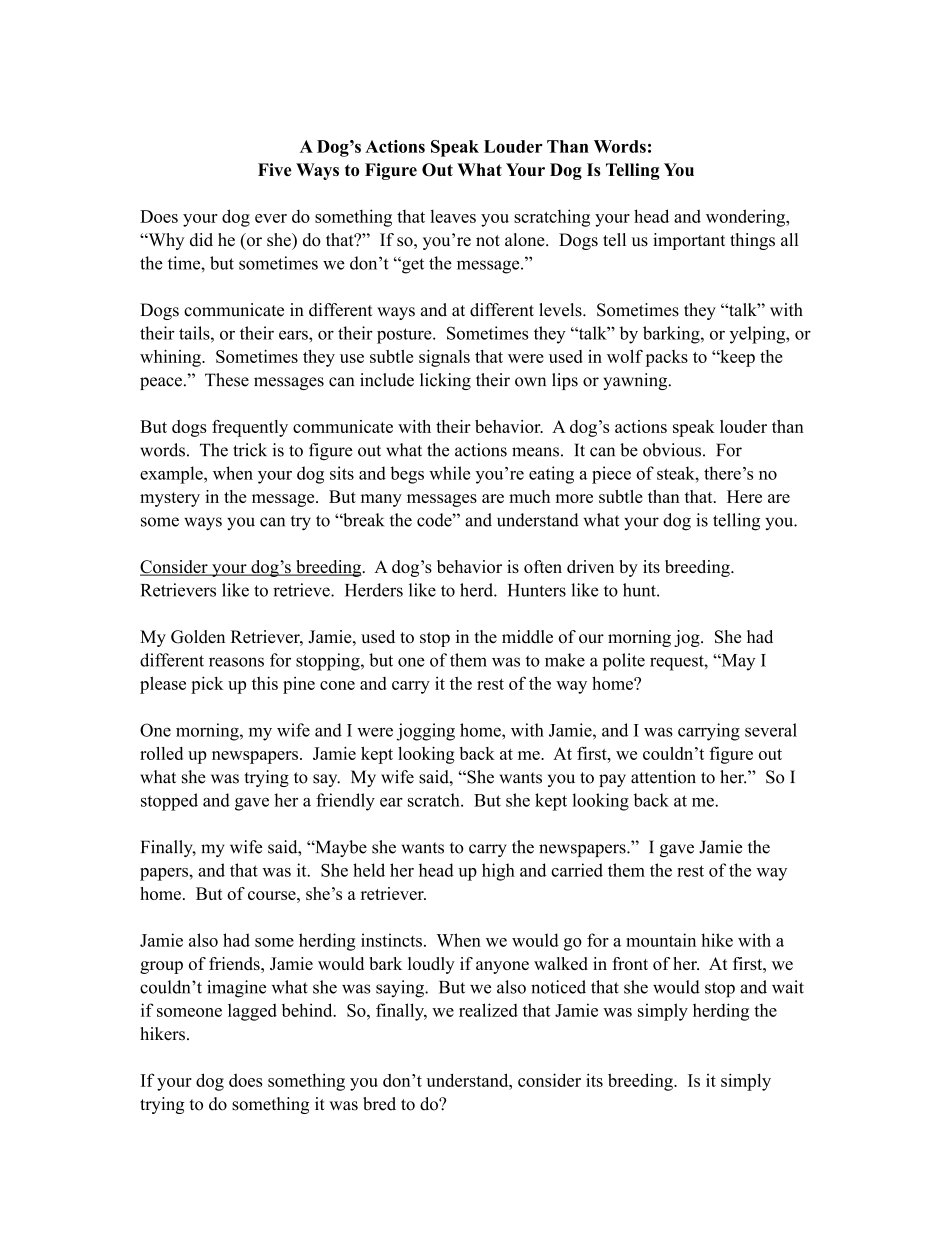 The height and width of the screenshot is (1233, 952). I want to click on rolled, so click(161, 753).
